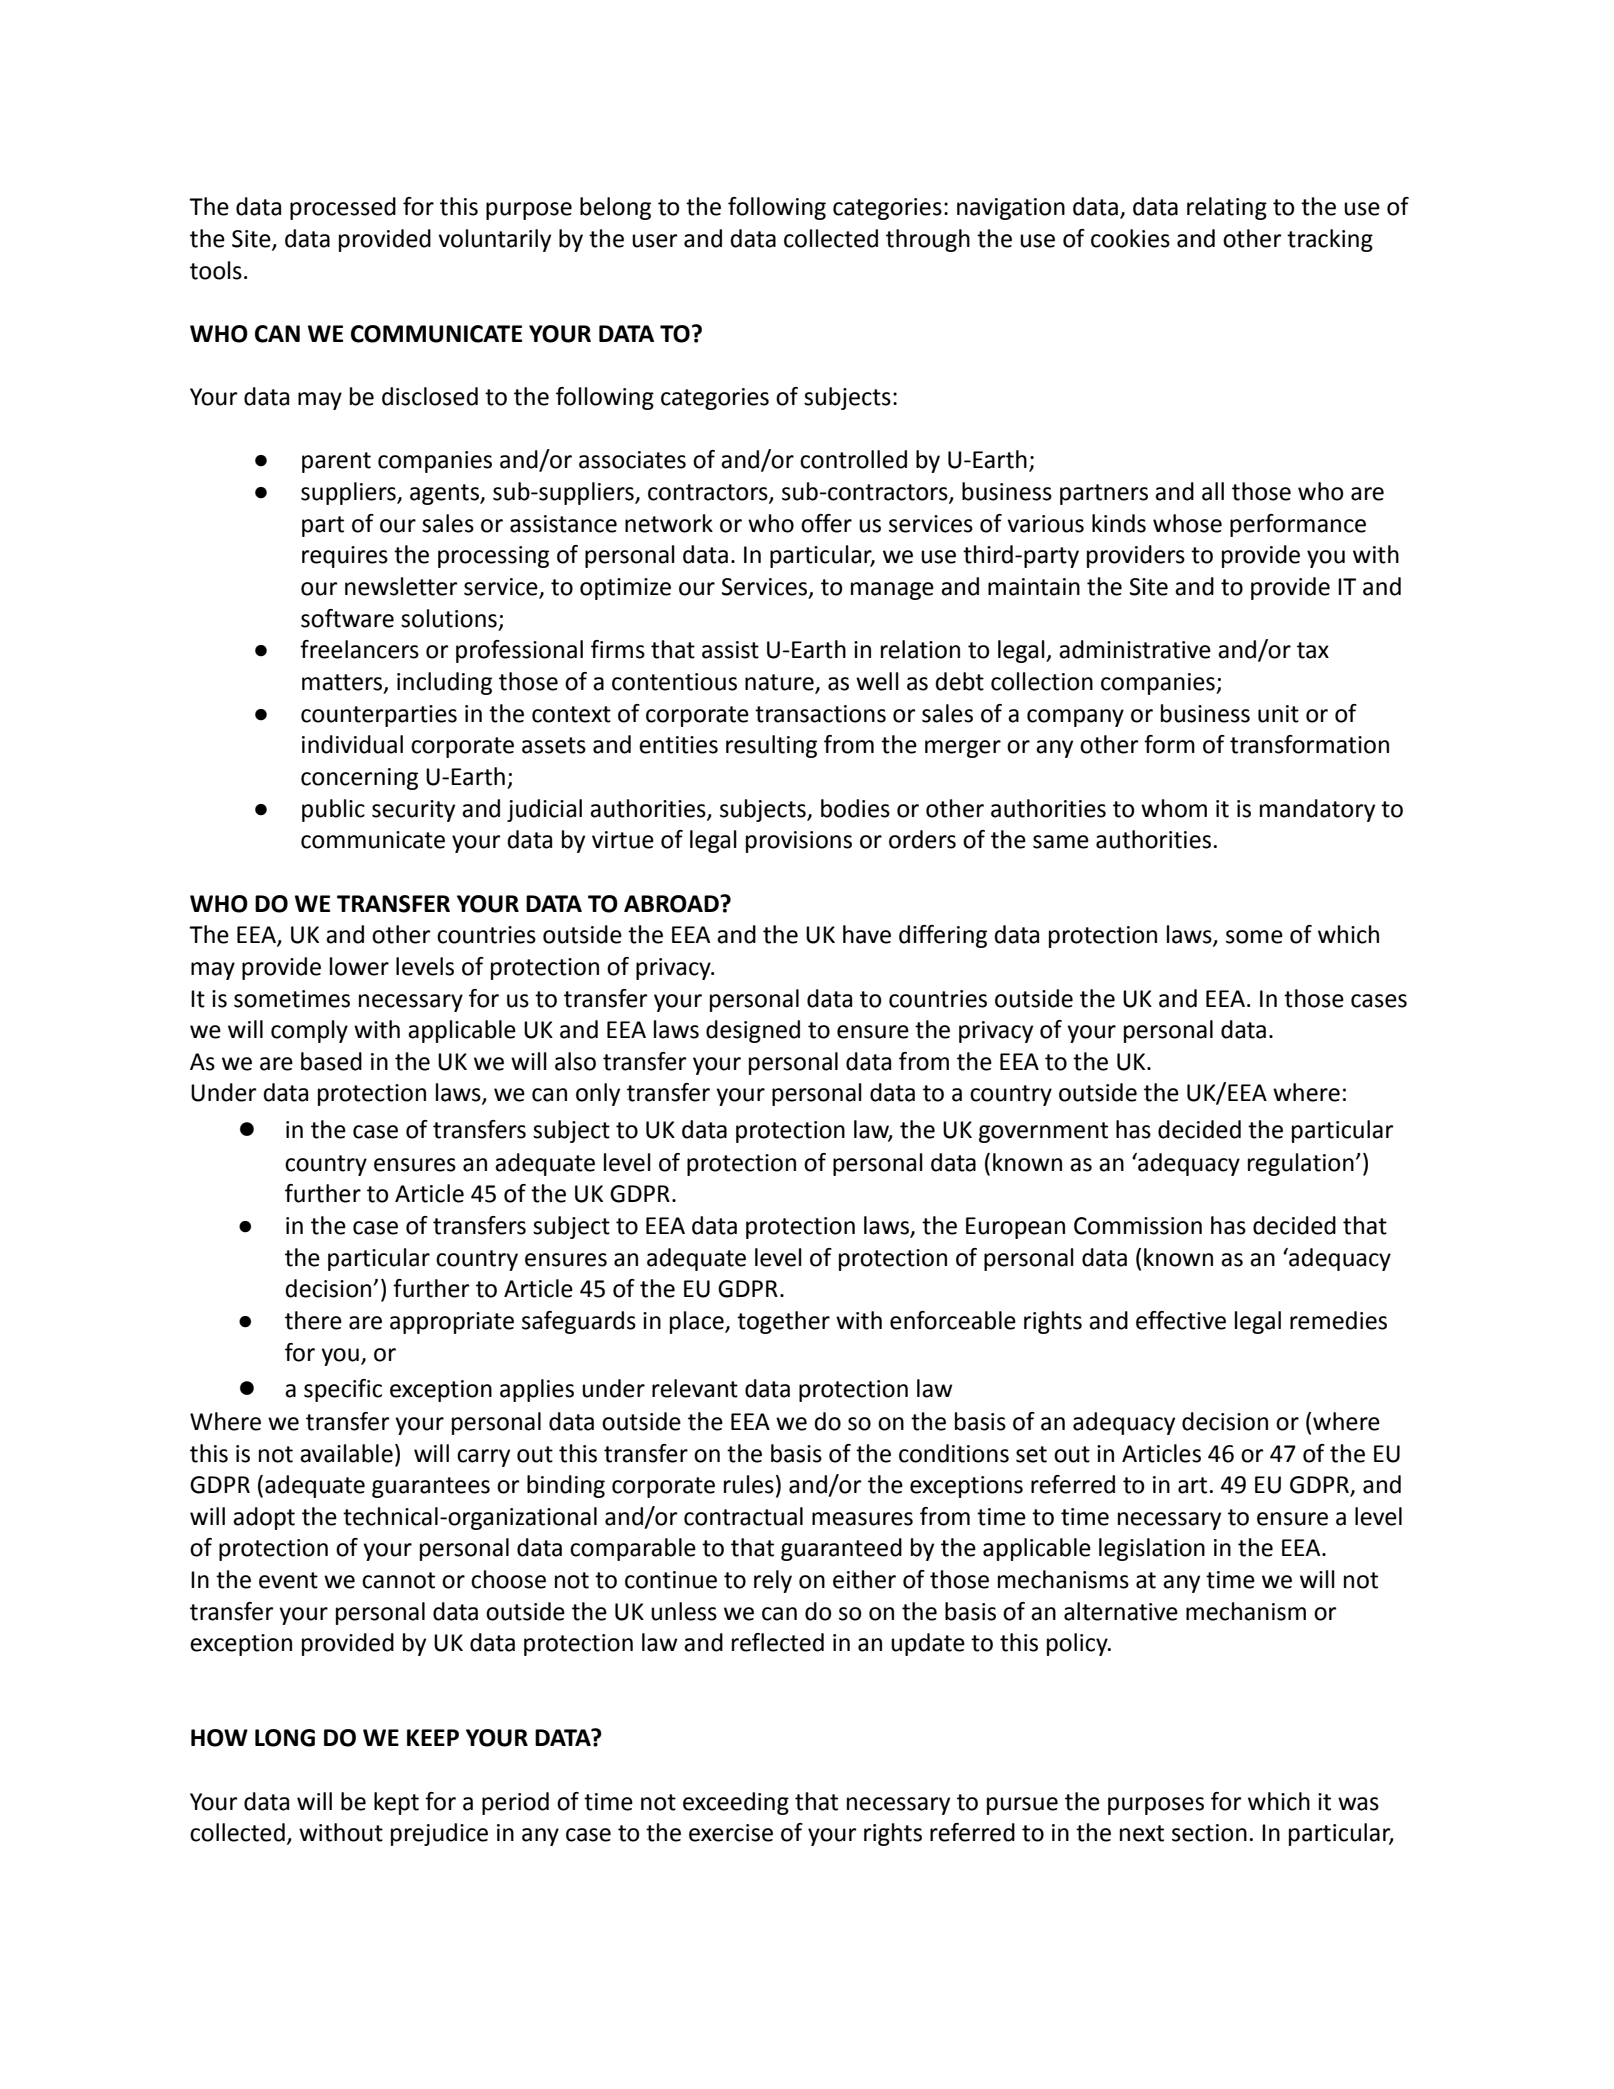  What do you see at coordinates (736, 1803) in the document?
I see `exceeding` at bounding box center [736, 1803].
